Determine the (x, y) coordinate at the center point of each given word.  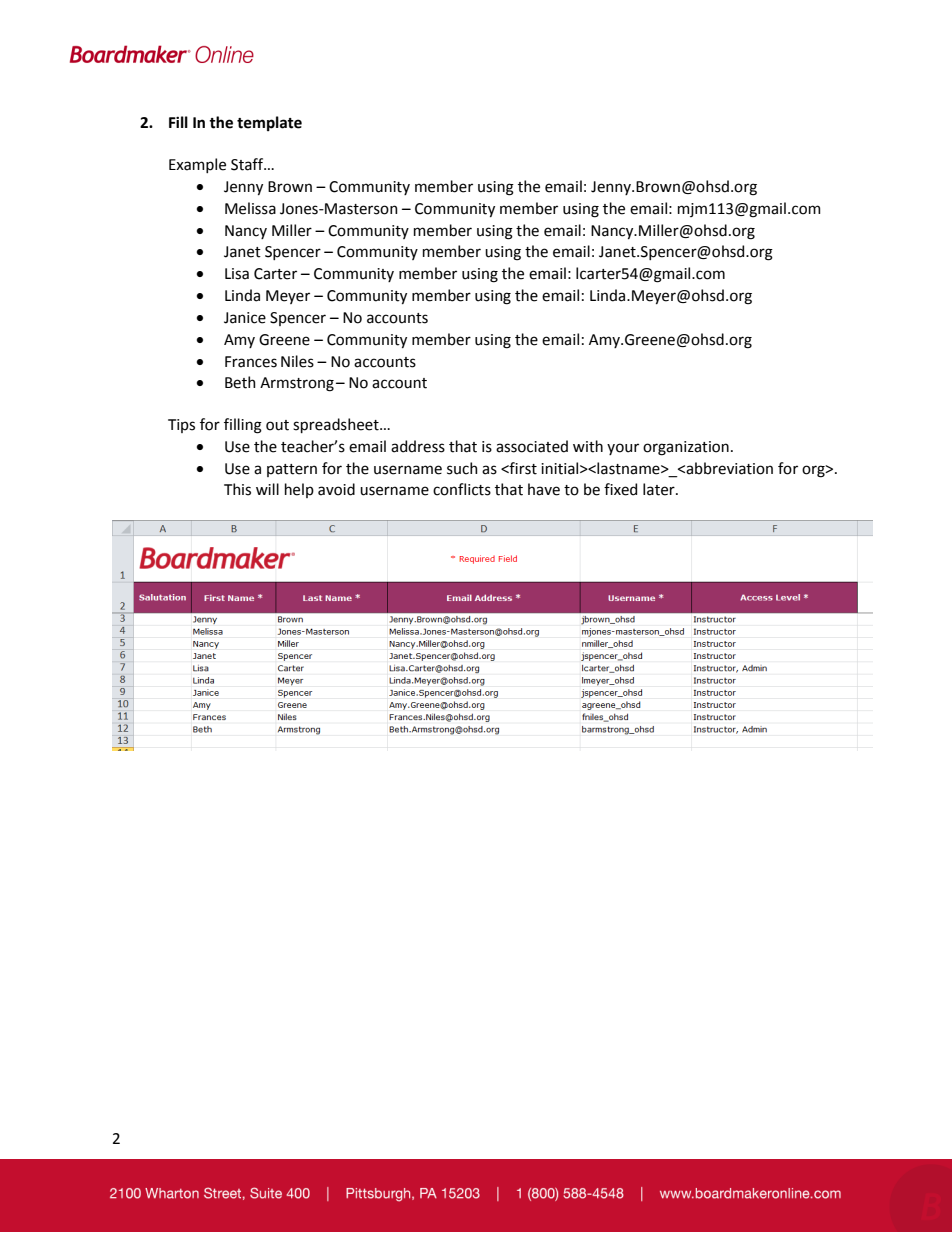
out (277, 425)
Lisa (237, 274)
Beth (240, 382)
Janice (245, 318)
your (623, 449)
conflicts (462, 489)
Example (197, 165)
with (588, 446)
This (237, 489)
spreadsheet (337, 425)
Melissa (250, 208)
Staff (248, 164)
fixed (620, 489)
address (418, 446)
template (269, 123)
